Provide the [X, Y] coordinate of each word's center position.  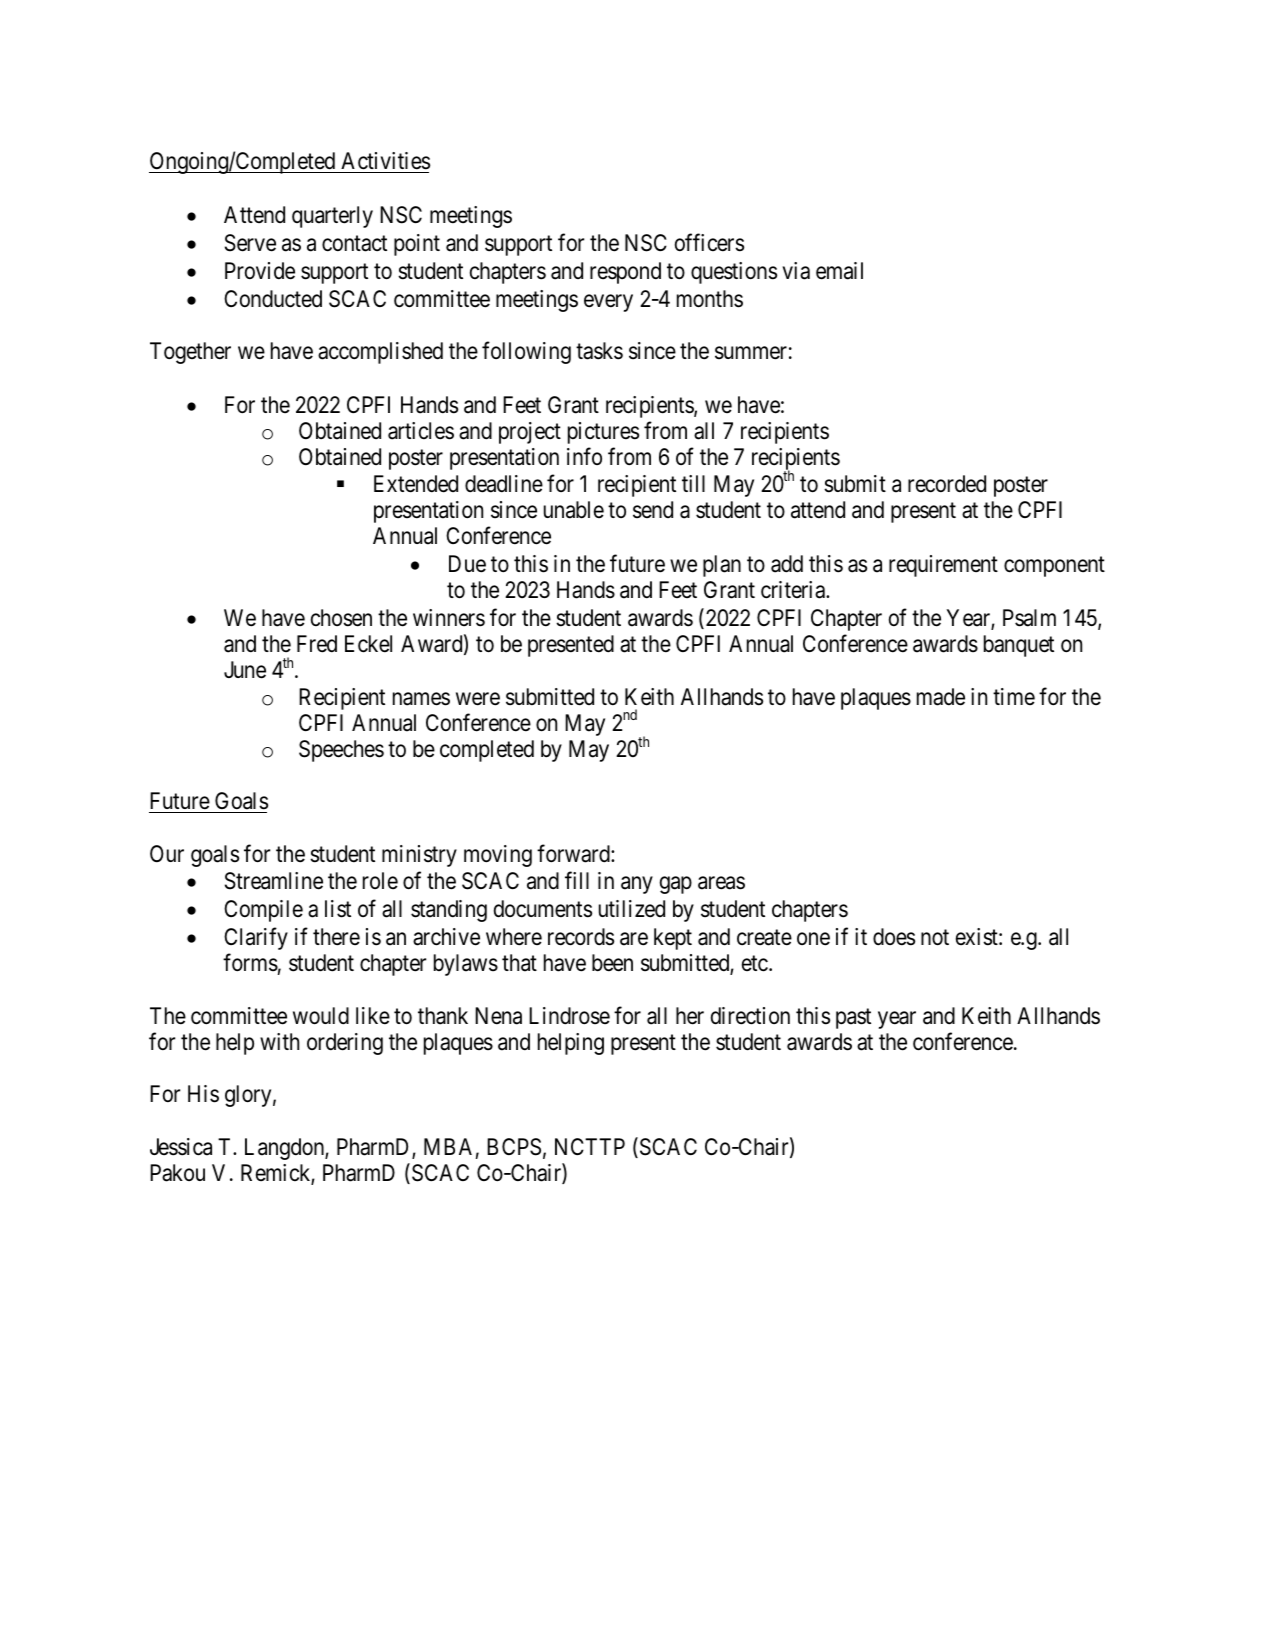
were [478, 699]
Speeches [341, 751]
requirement [943, 566]
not [935, 938]
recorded [947, 484]
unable [574, 510]
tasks [599, 351]
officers [709, 242]
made [941, 697]
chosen [341, 618]
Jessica [181, 1147]
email [839, 271]
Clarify [256, 939]
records [581, 937]
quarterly [332, 217]
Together [190, 353]
